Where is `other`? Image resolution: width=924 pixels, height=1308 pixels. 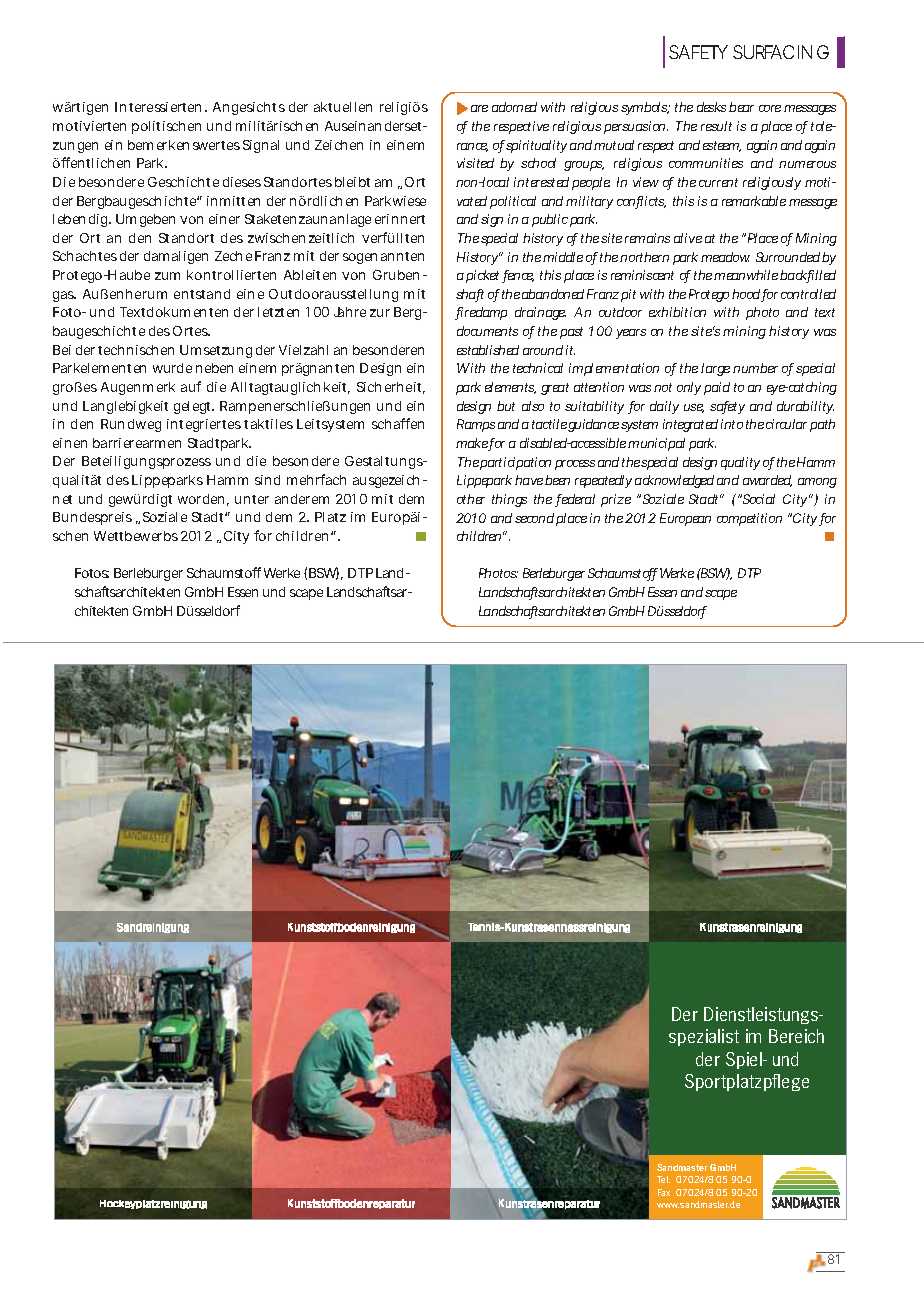
other is located at coordinates (471, 499).
